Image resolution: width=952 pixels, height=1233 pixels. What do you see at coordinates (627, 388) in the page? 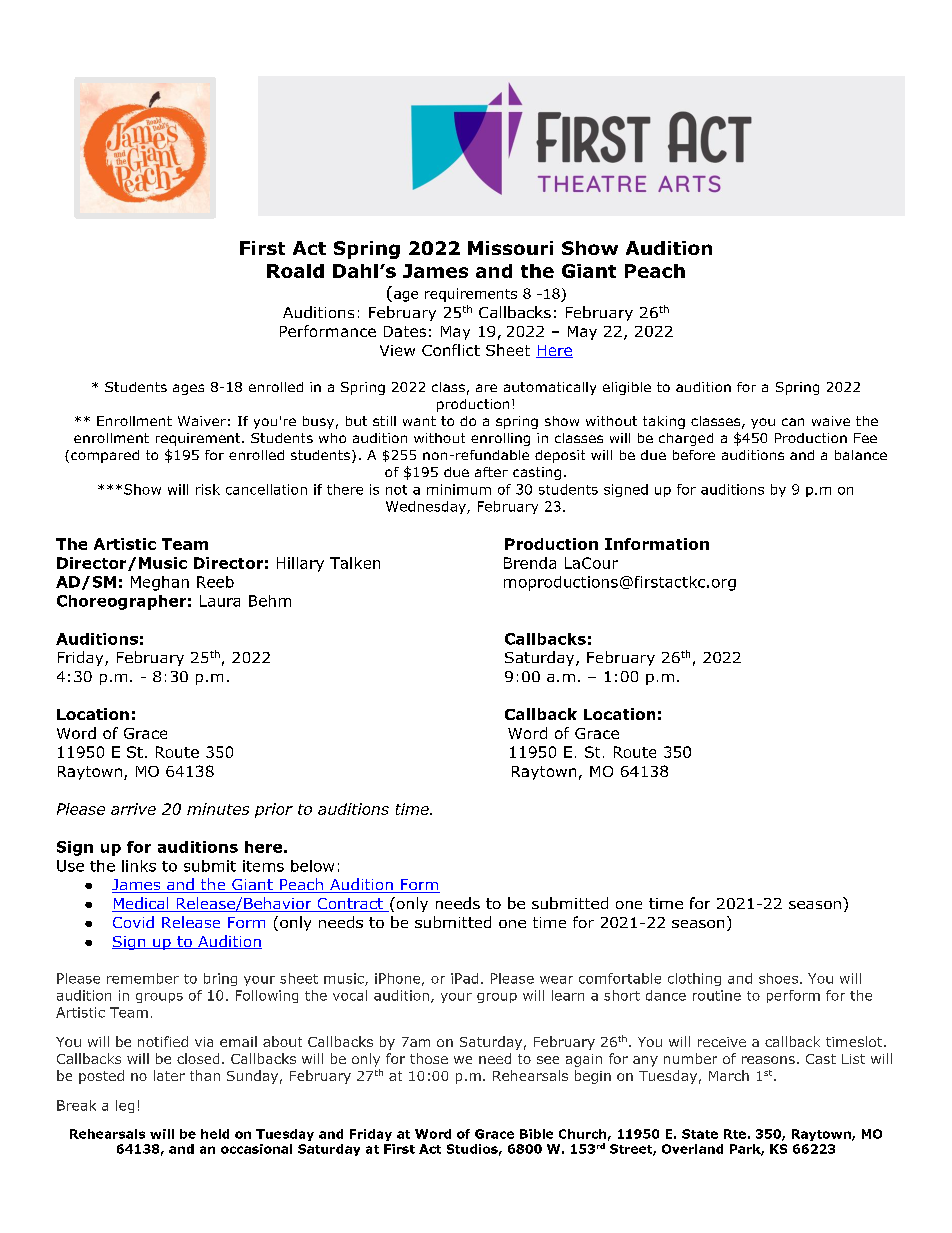
I see `eligible` at bounding box center [627, 388].
